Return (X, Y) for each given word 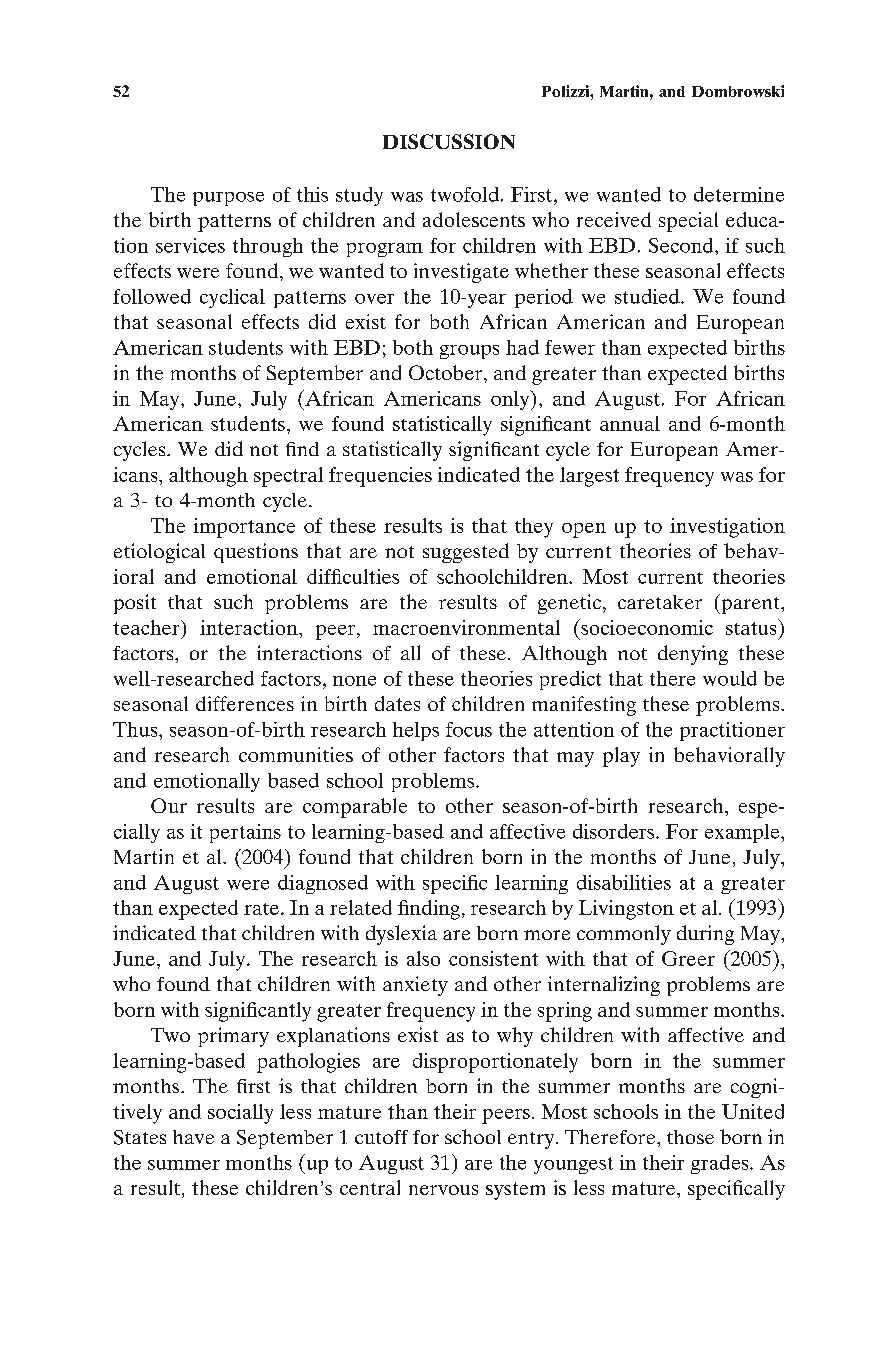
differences (245, 703)
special (688, 222)
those (690, 1137)
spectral (288, 477)
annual (630, 423)
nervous (443, 1190)
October (447, 372)
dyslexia (401, 935)
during (705, 935)
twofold (465, 194)
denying (693, 655)
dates (397, 703)
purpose (228, 199)
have (193, 1137)
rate (261, 909)
